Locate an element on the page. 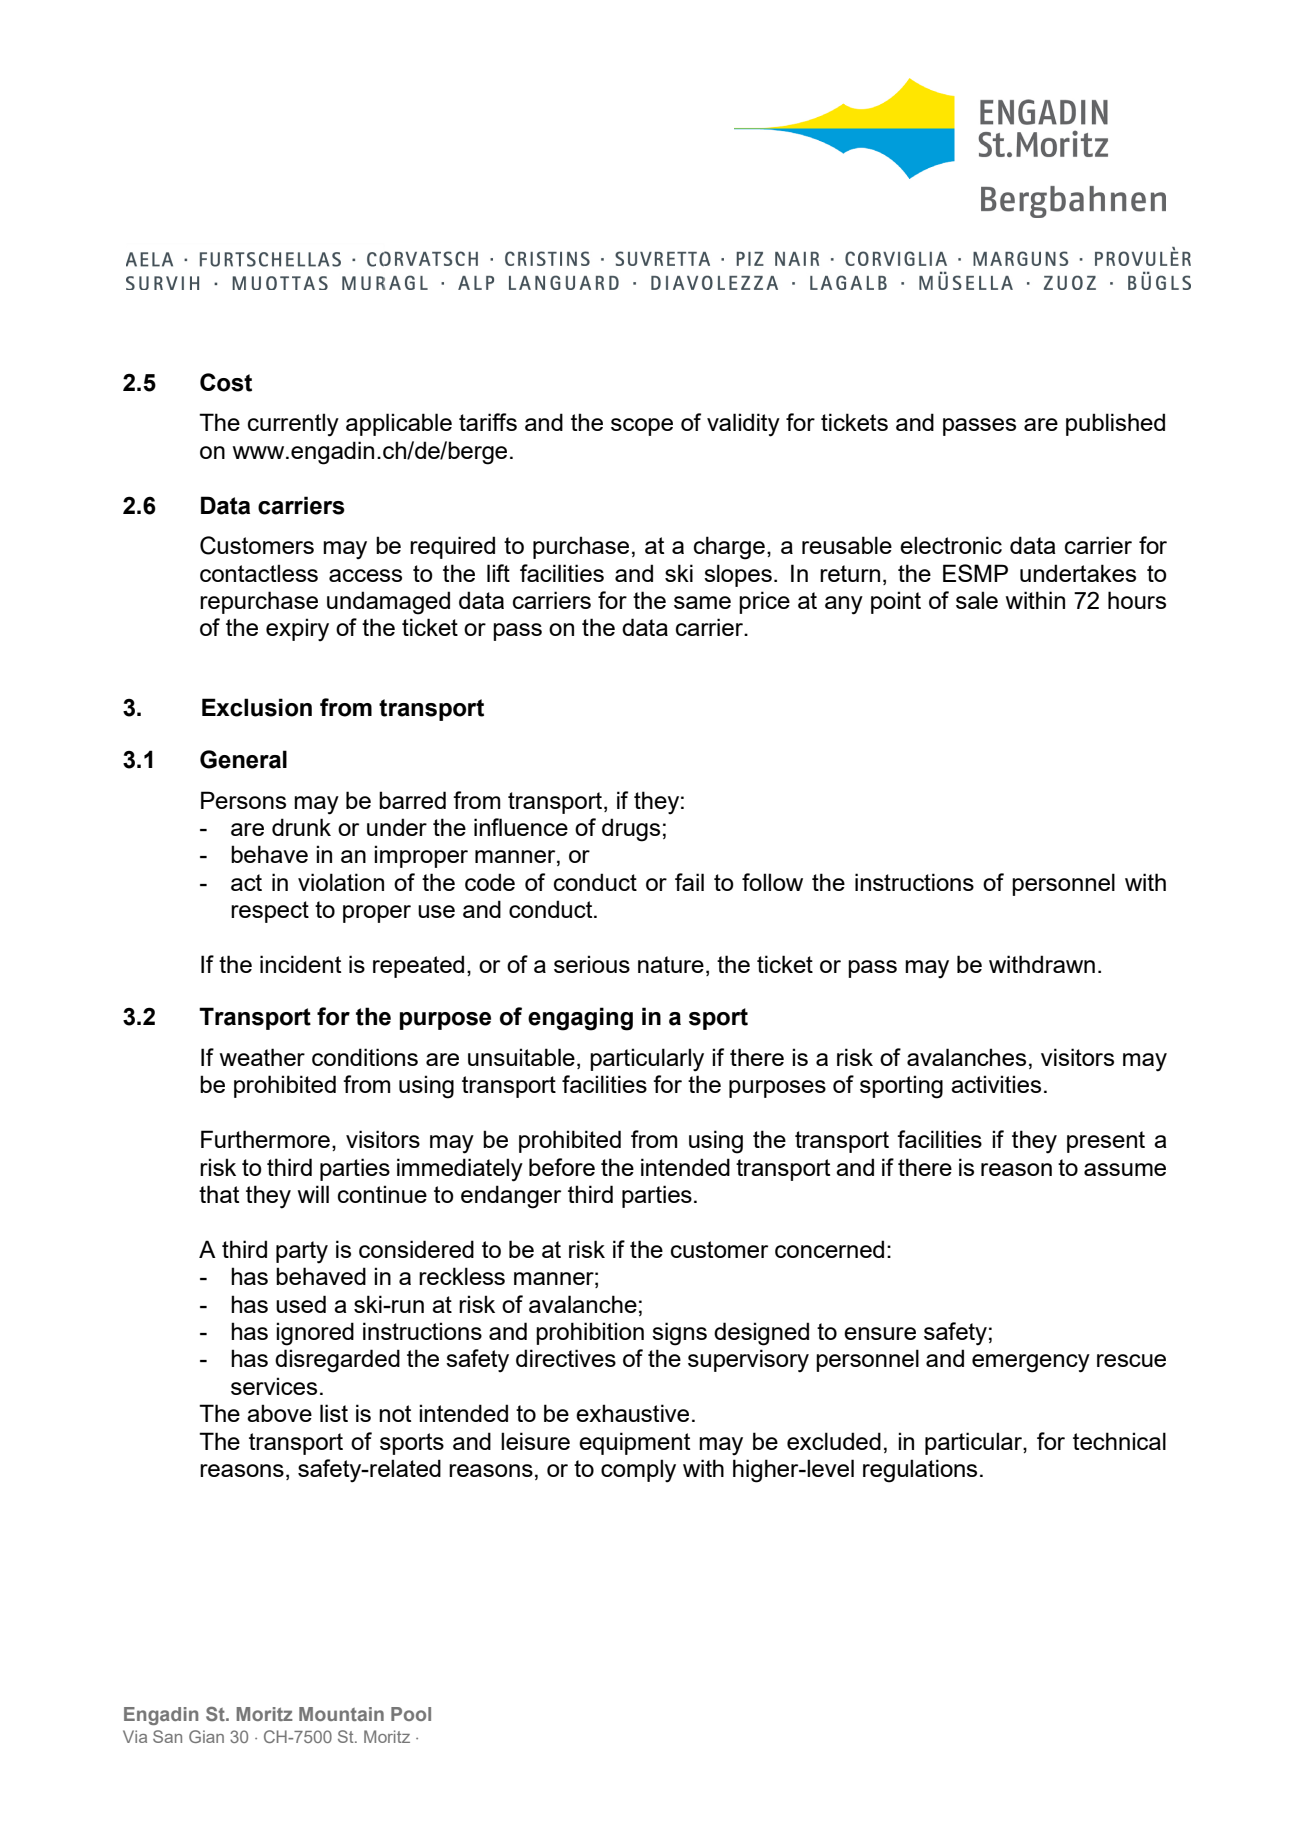 This image has width=1290, height=1825. equipment is located at coordinates (634, 1443).
